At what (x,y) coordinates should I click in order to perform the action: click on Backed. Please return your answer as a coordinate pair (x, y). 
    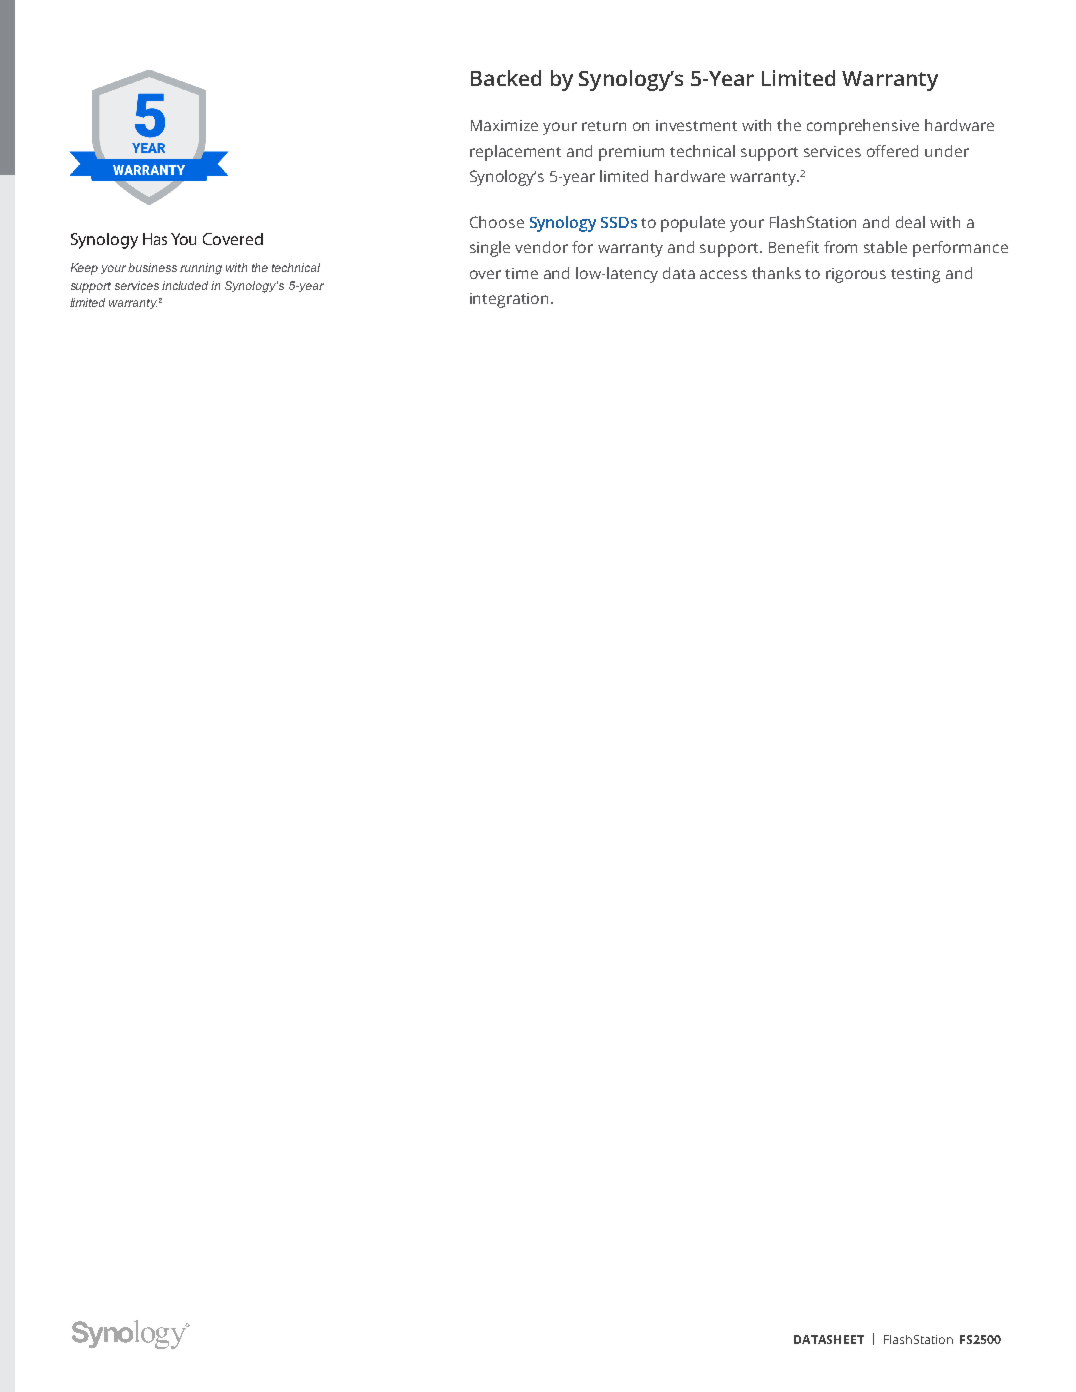
    Looking at the image, I should click on (506, 78).
